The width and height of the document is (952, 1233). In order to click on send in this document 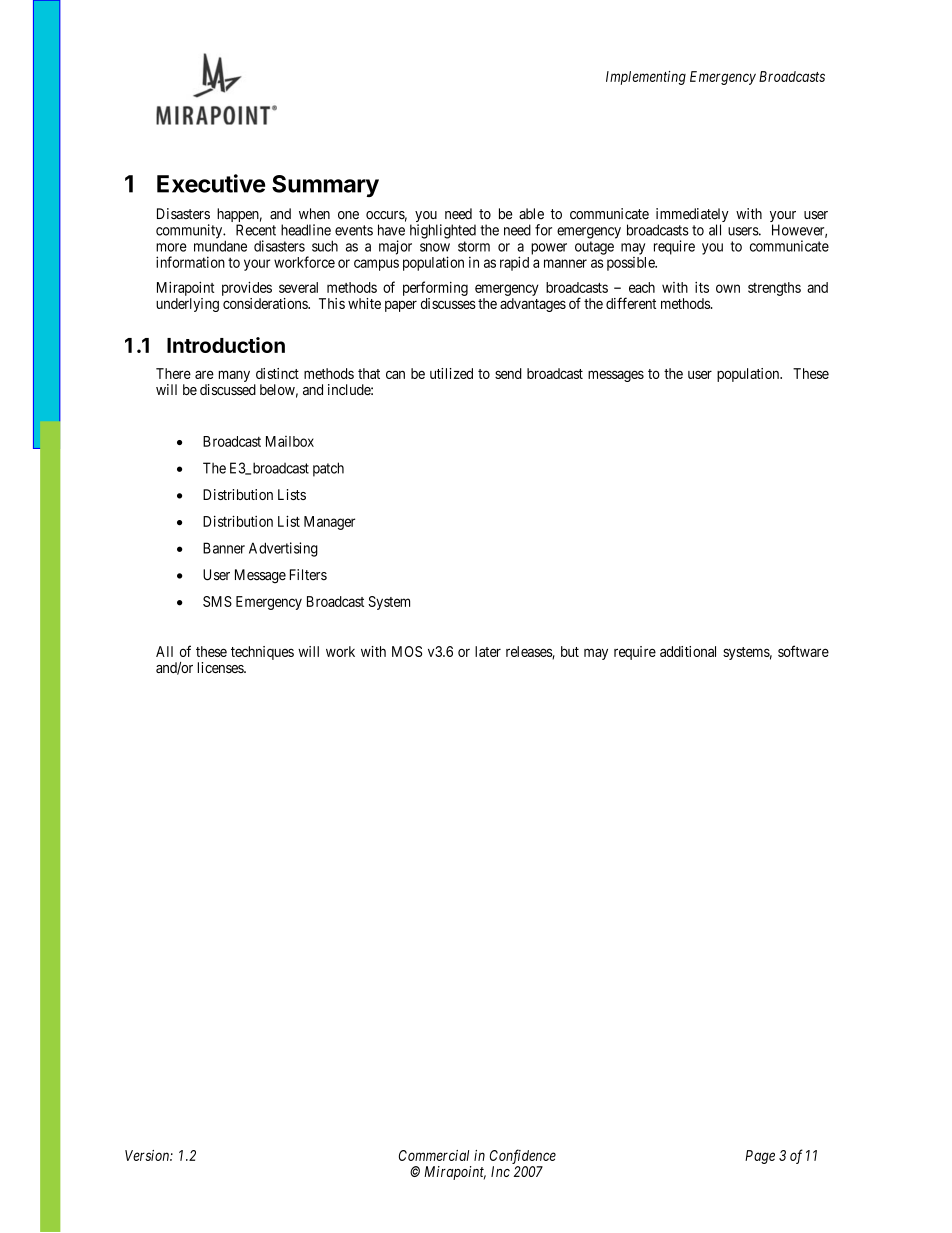, I will do `click(508, 373)`.
